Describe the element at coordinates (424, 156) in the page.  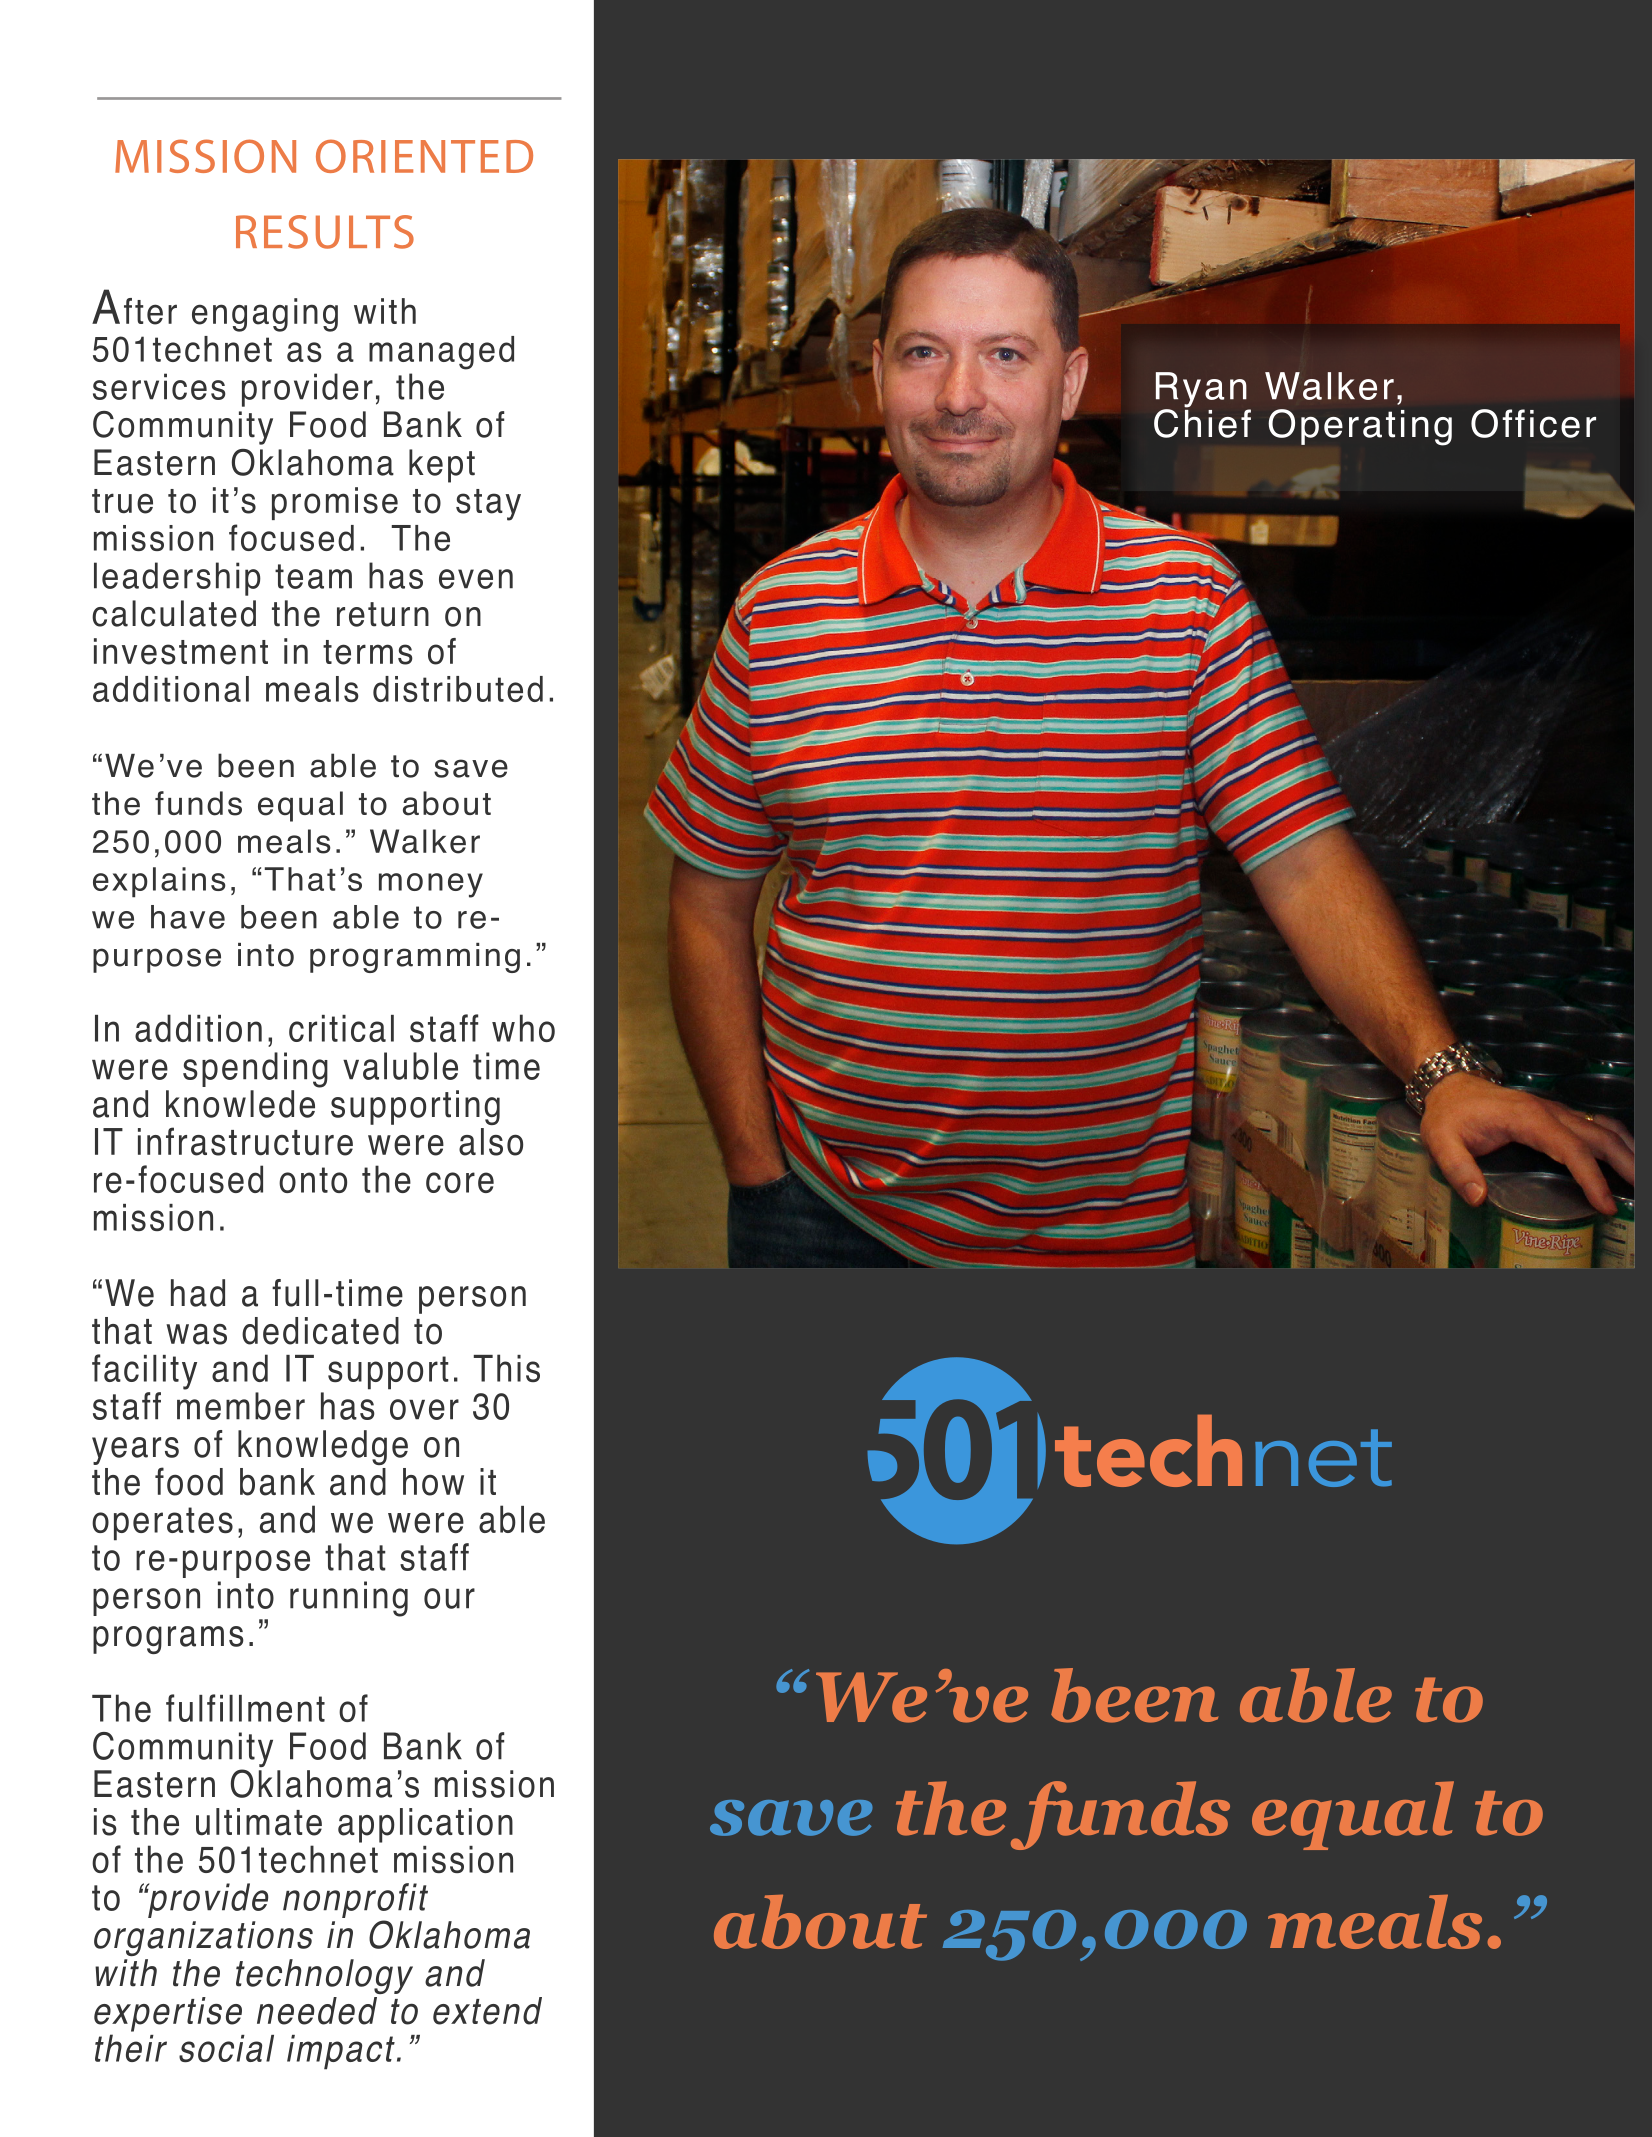
I see `ORIENTED` at that location.
